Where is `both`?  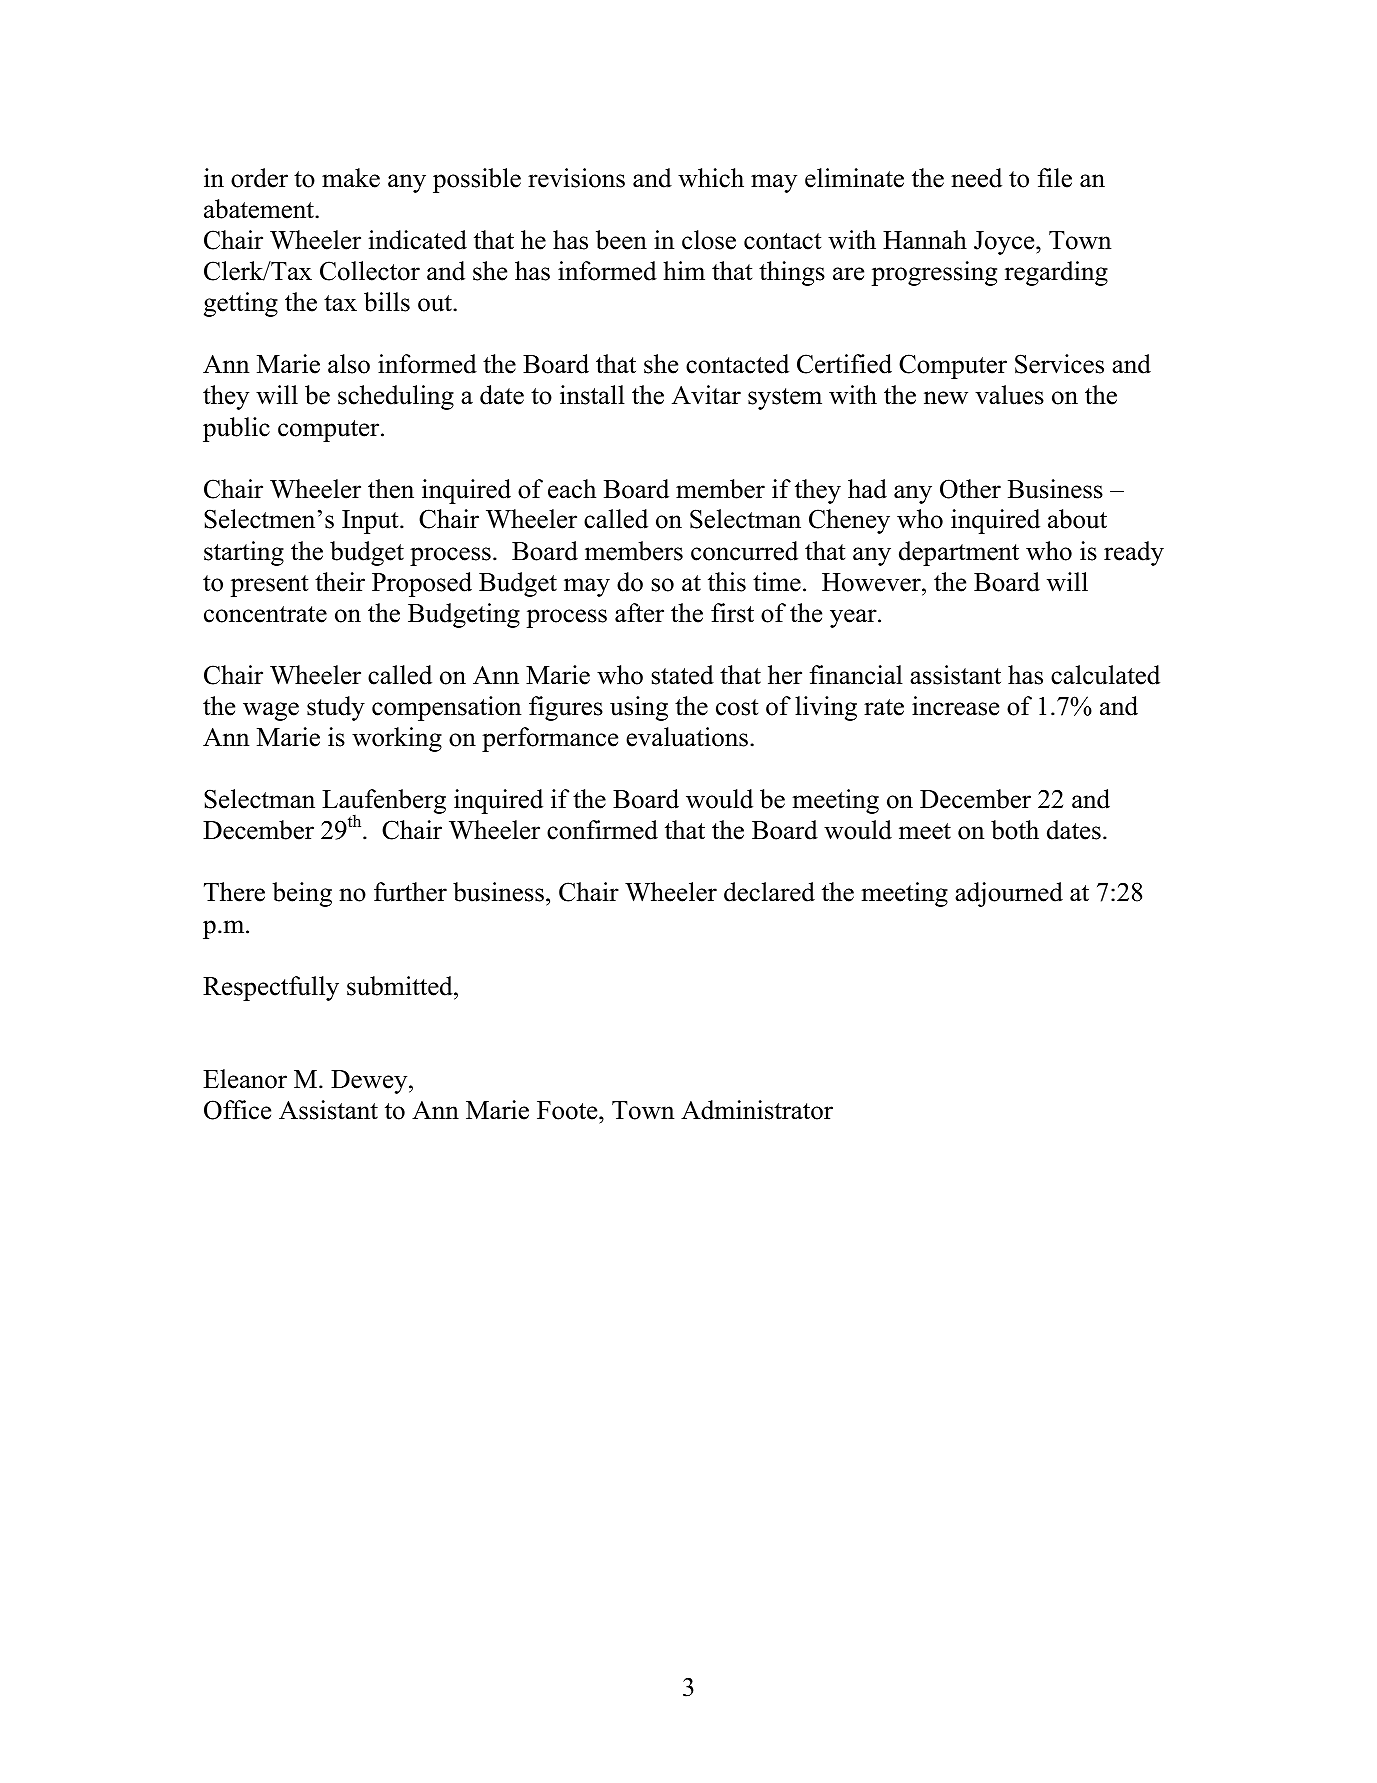
both is located at coordinates (1015, 830).
